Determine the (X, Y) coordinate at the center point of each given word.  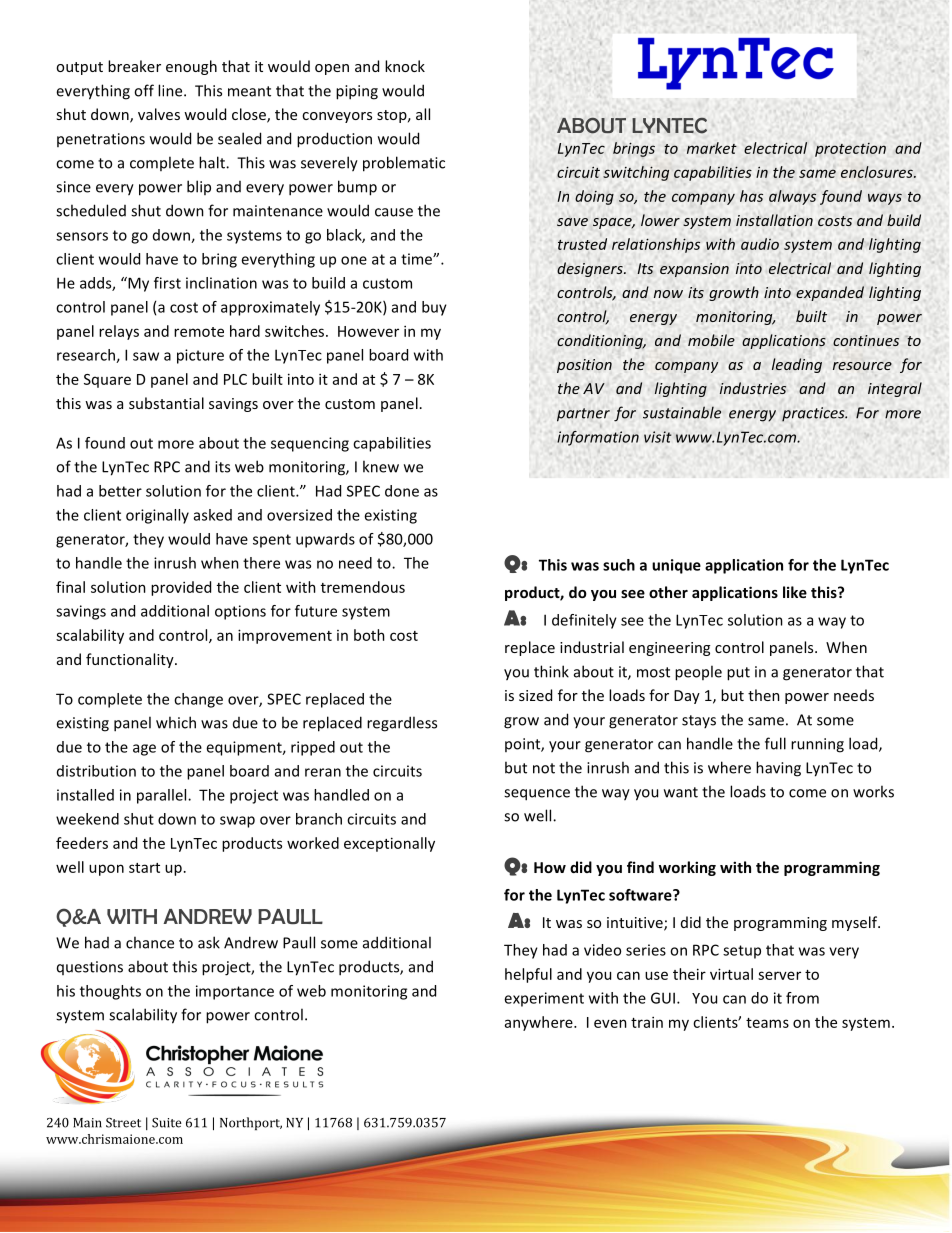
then (764, 695)
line (171, 90)
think (551, 671)
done (402, 491)
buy (434, 308)
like (795, 592)
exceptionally (389, 844)
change (198, 700)
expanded (830, 293)
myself (856, 923)
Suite (167, 1123)
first (167, 283)
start (144, 868)
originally (157, 516)
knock (405, 66)
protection (850, 150)
